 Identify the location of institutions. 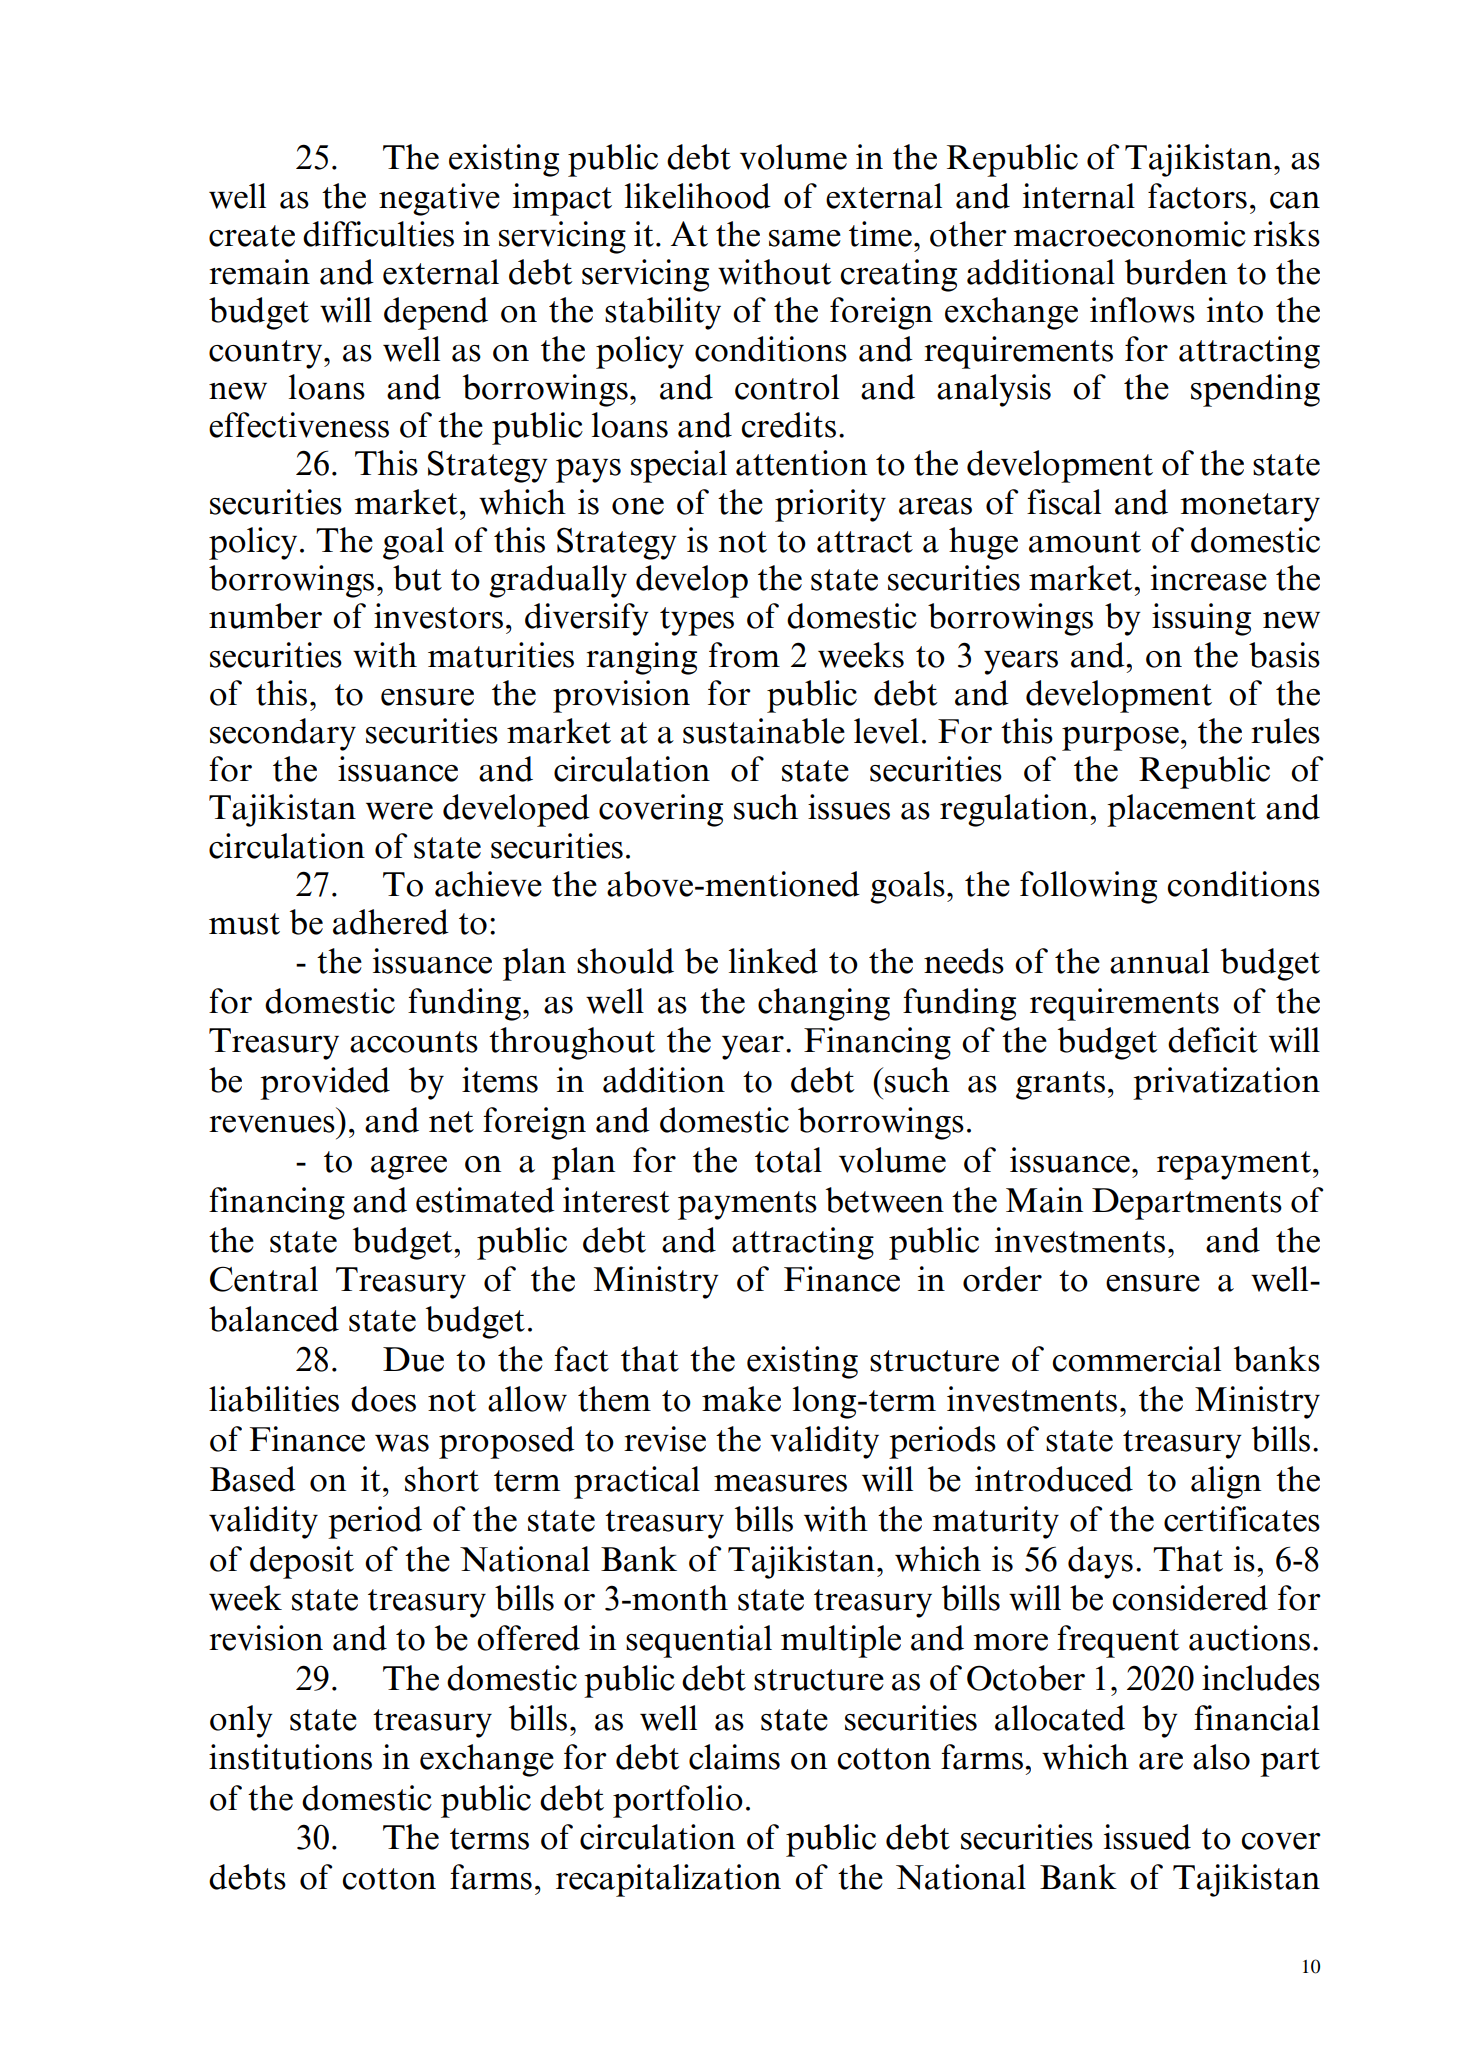
(290, 1757).
